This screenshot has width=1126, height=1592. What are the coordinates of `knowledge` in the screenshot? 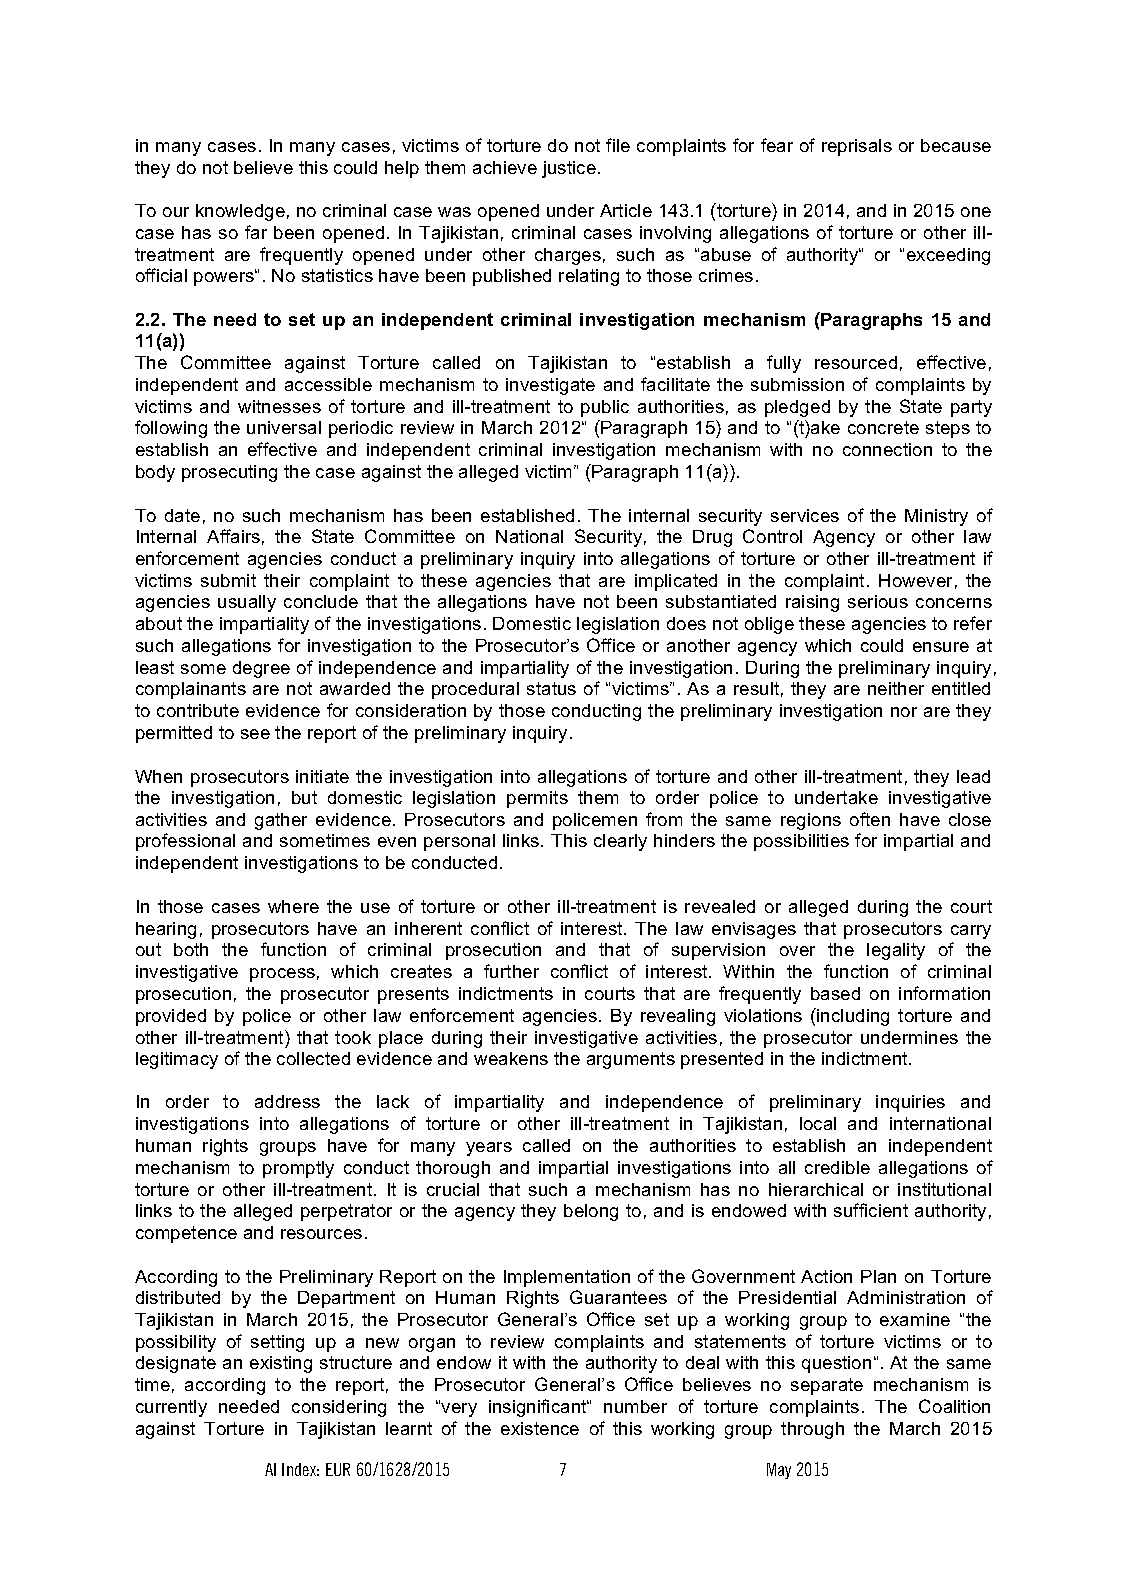 It's located at (240, 212).
